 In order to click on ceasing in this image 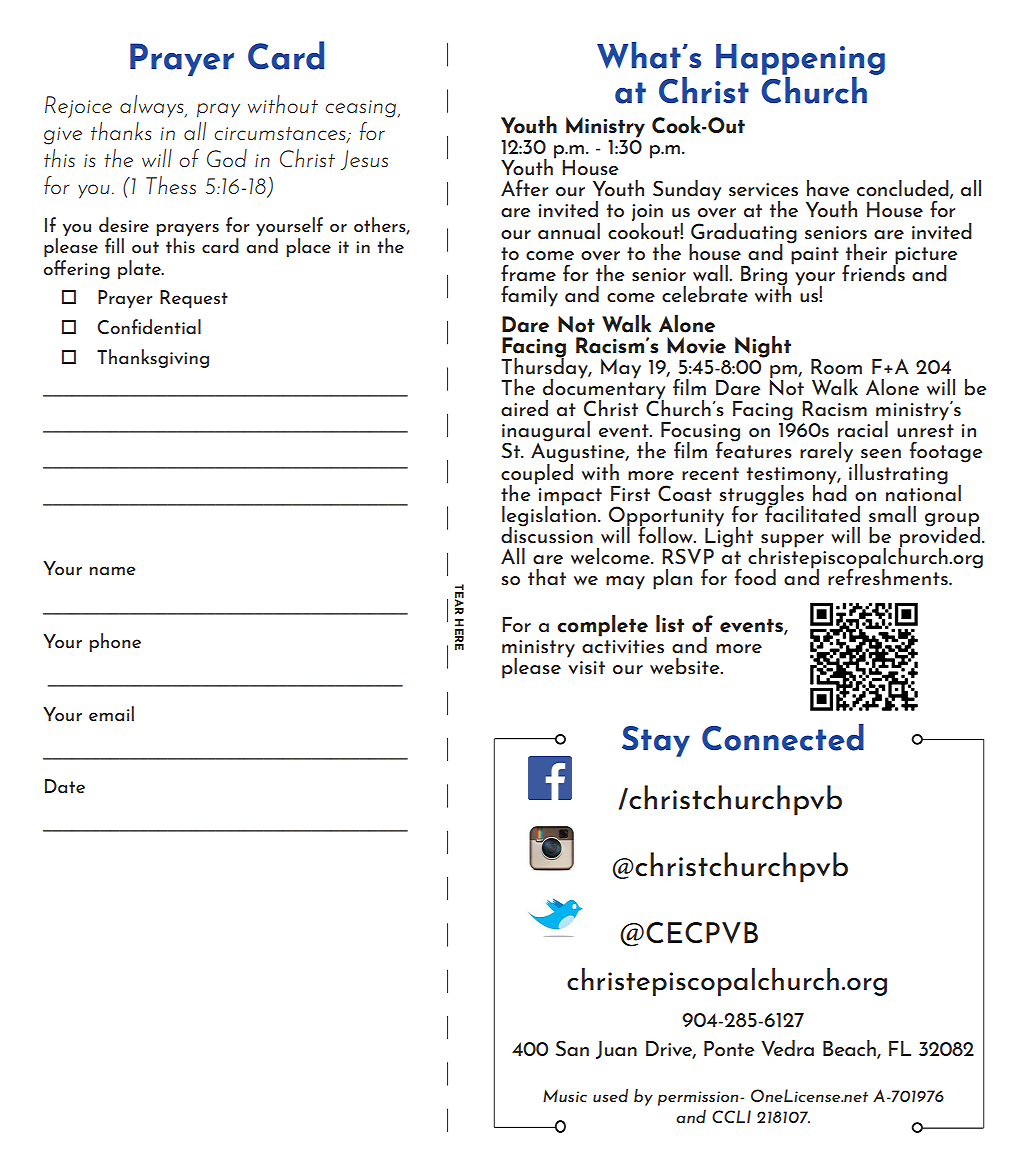, I will do `click(360, 109)`.
